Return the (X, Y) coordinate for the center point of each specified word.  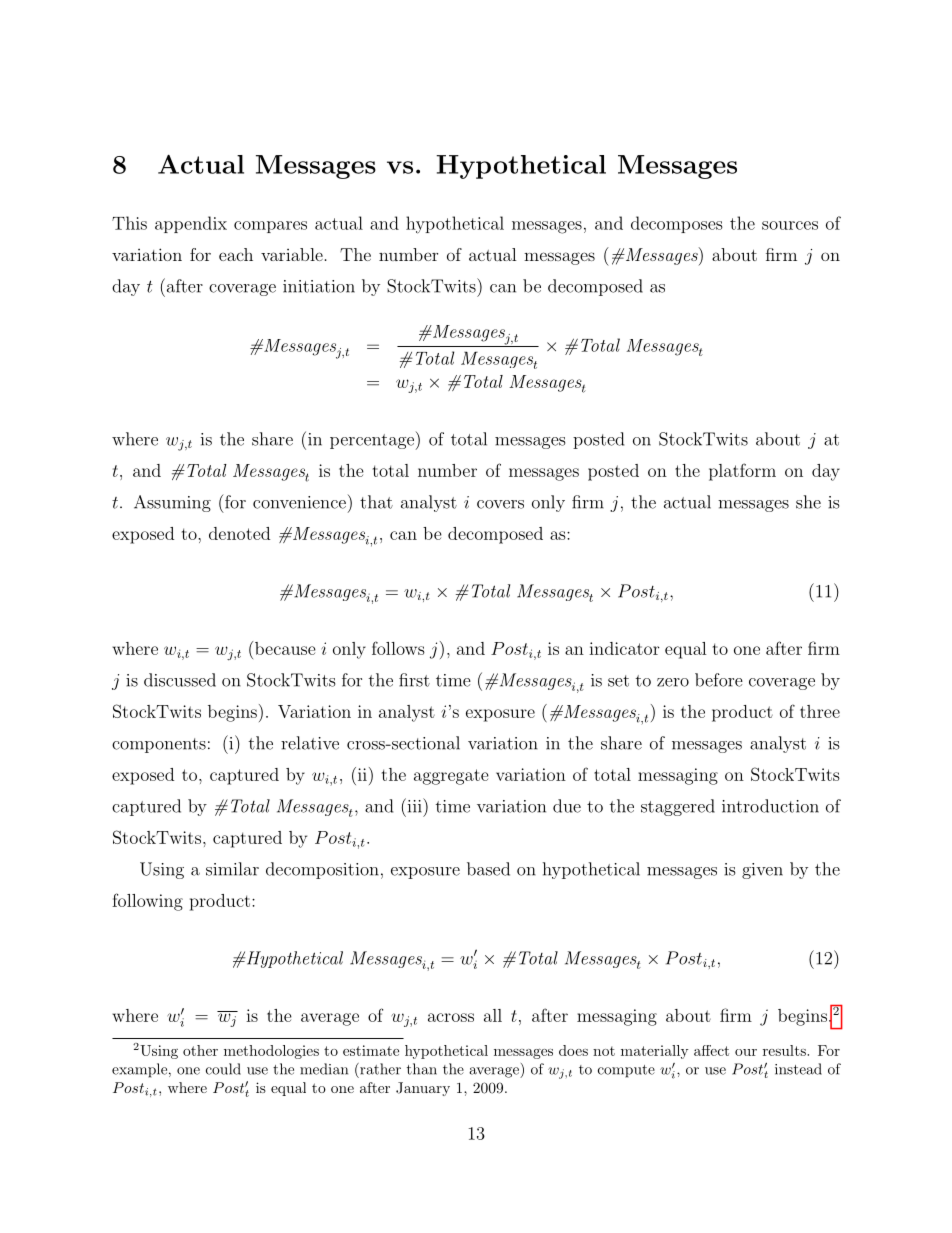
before (719, 680)
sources (790, 225)
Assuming (172, 503)
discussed (180, 680)
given (762, 871)
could (223, 1069)
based (488, 869)
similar (232, 869)
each (236, 254)
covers (500, 504)
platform (742, 472)
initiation (319, 286)
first (414, 680)
